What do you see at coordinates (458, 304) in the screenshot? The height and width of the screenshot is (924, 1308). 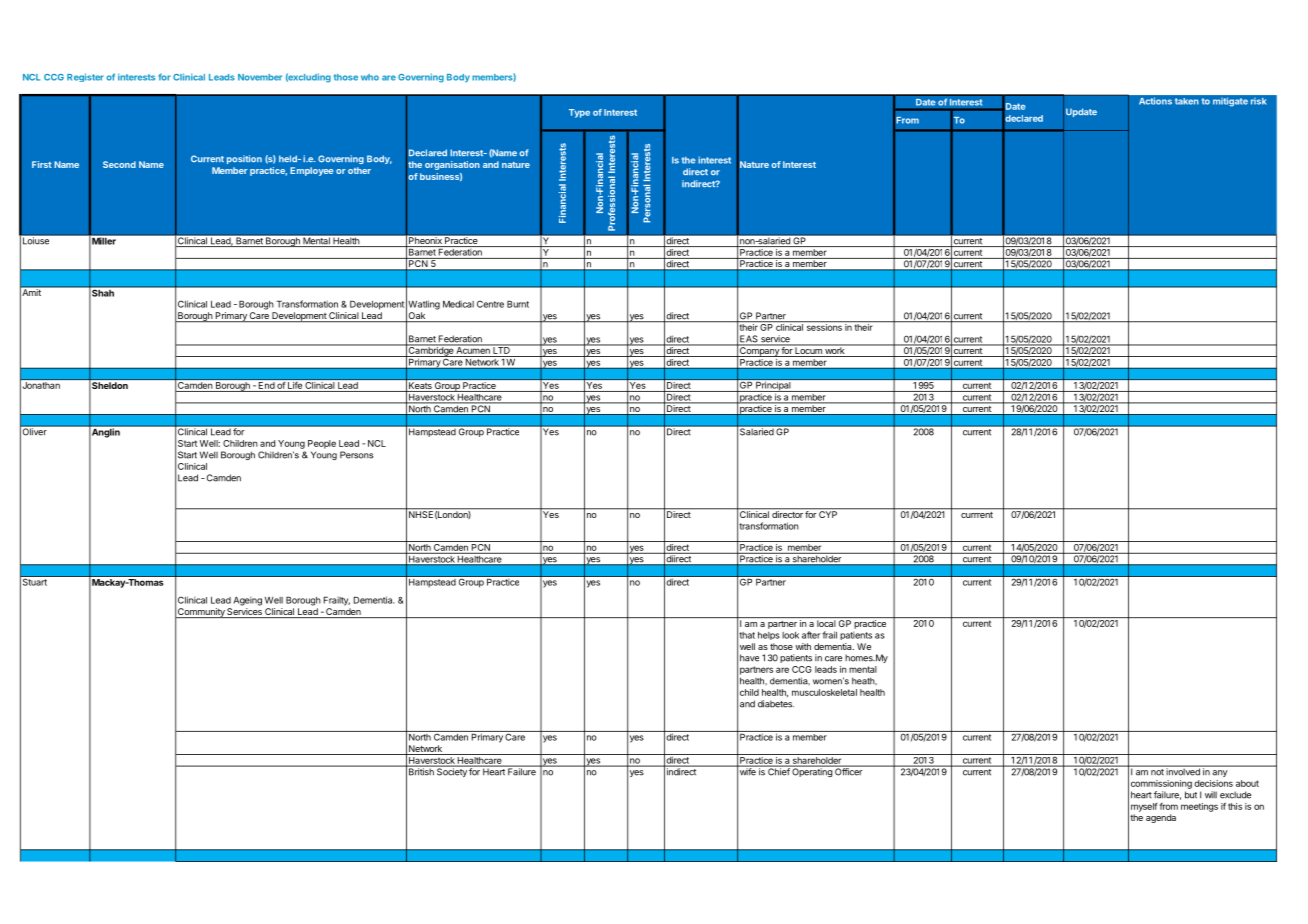 I see `Medical` at bounding box center [458, 304].
